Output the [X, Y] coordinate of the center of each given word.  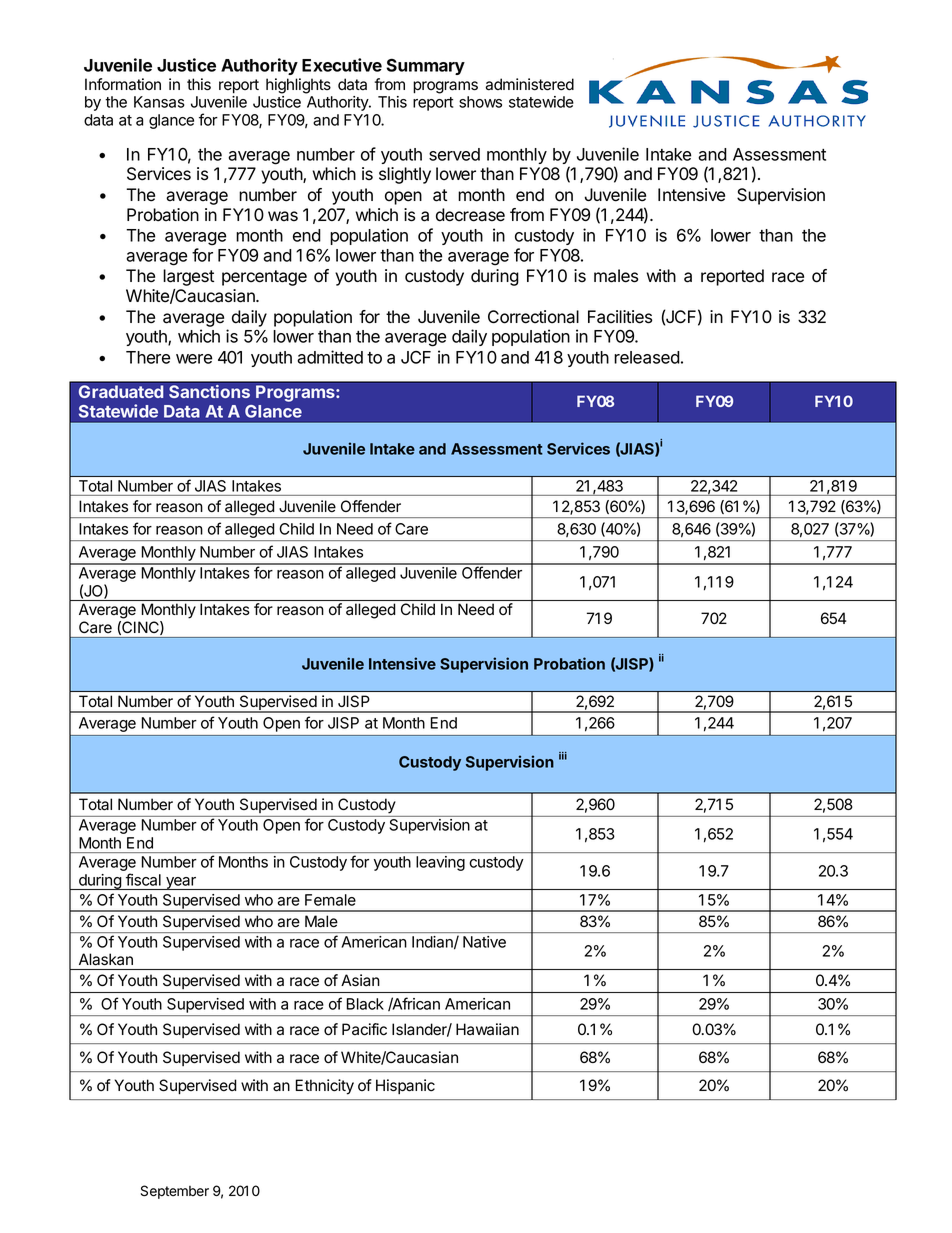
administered [529, 84]
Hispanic [405, 1086]
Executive [342, 65]
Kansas [159, 102]
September [175, 1192]
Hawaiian [487, 1029]
